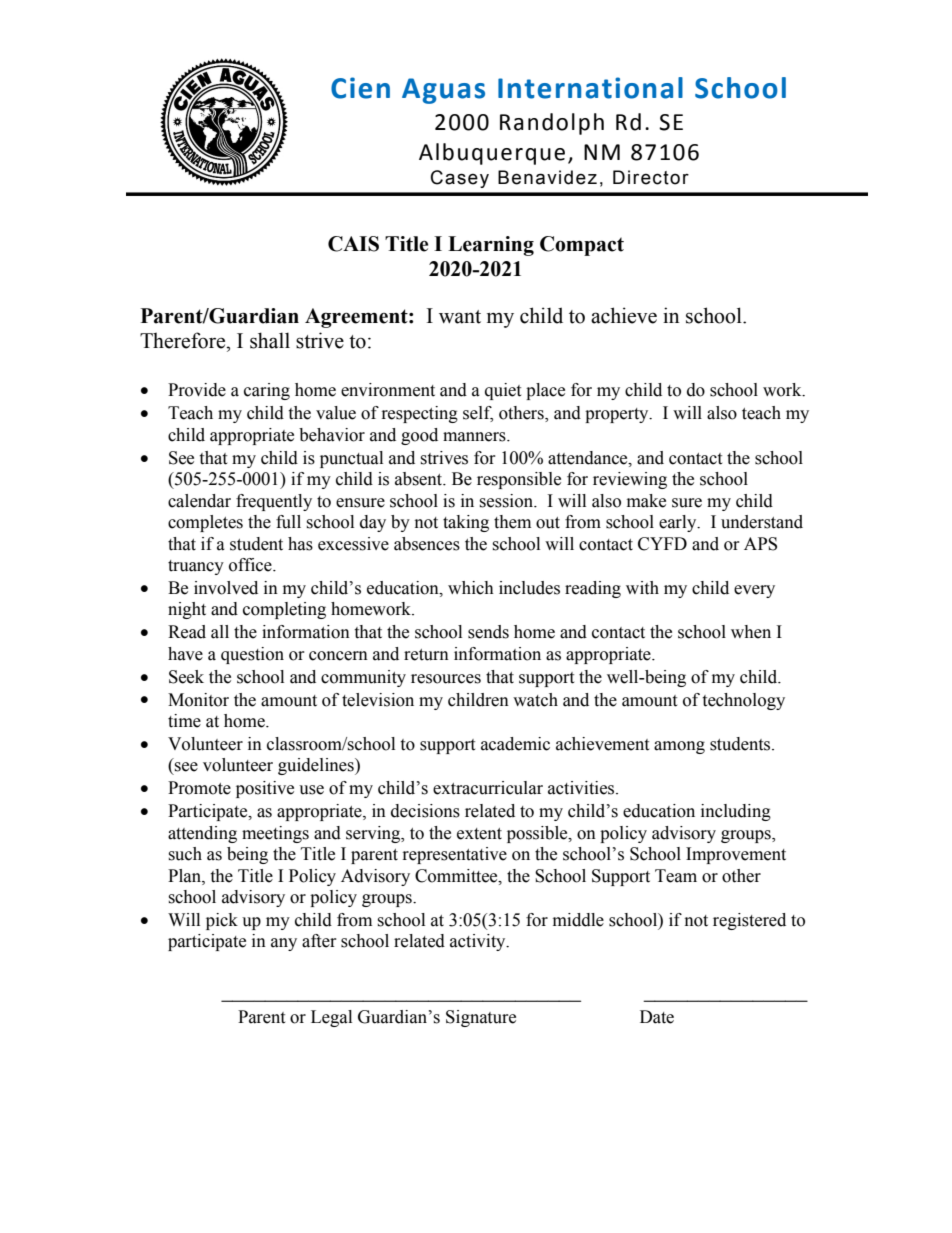  I want to click on taking, so click(466, 523).
